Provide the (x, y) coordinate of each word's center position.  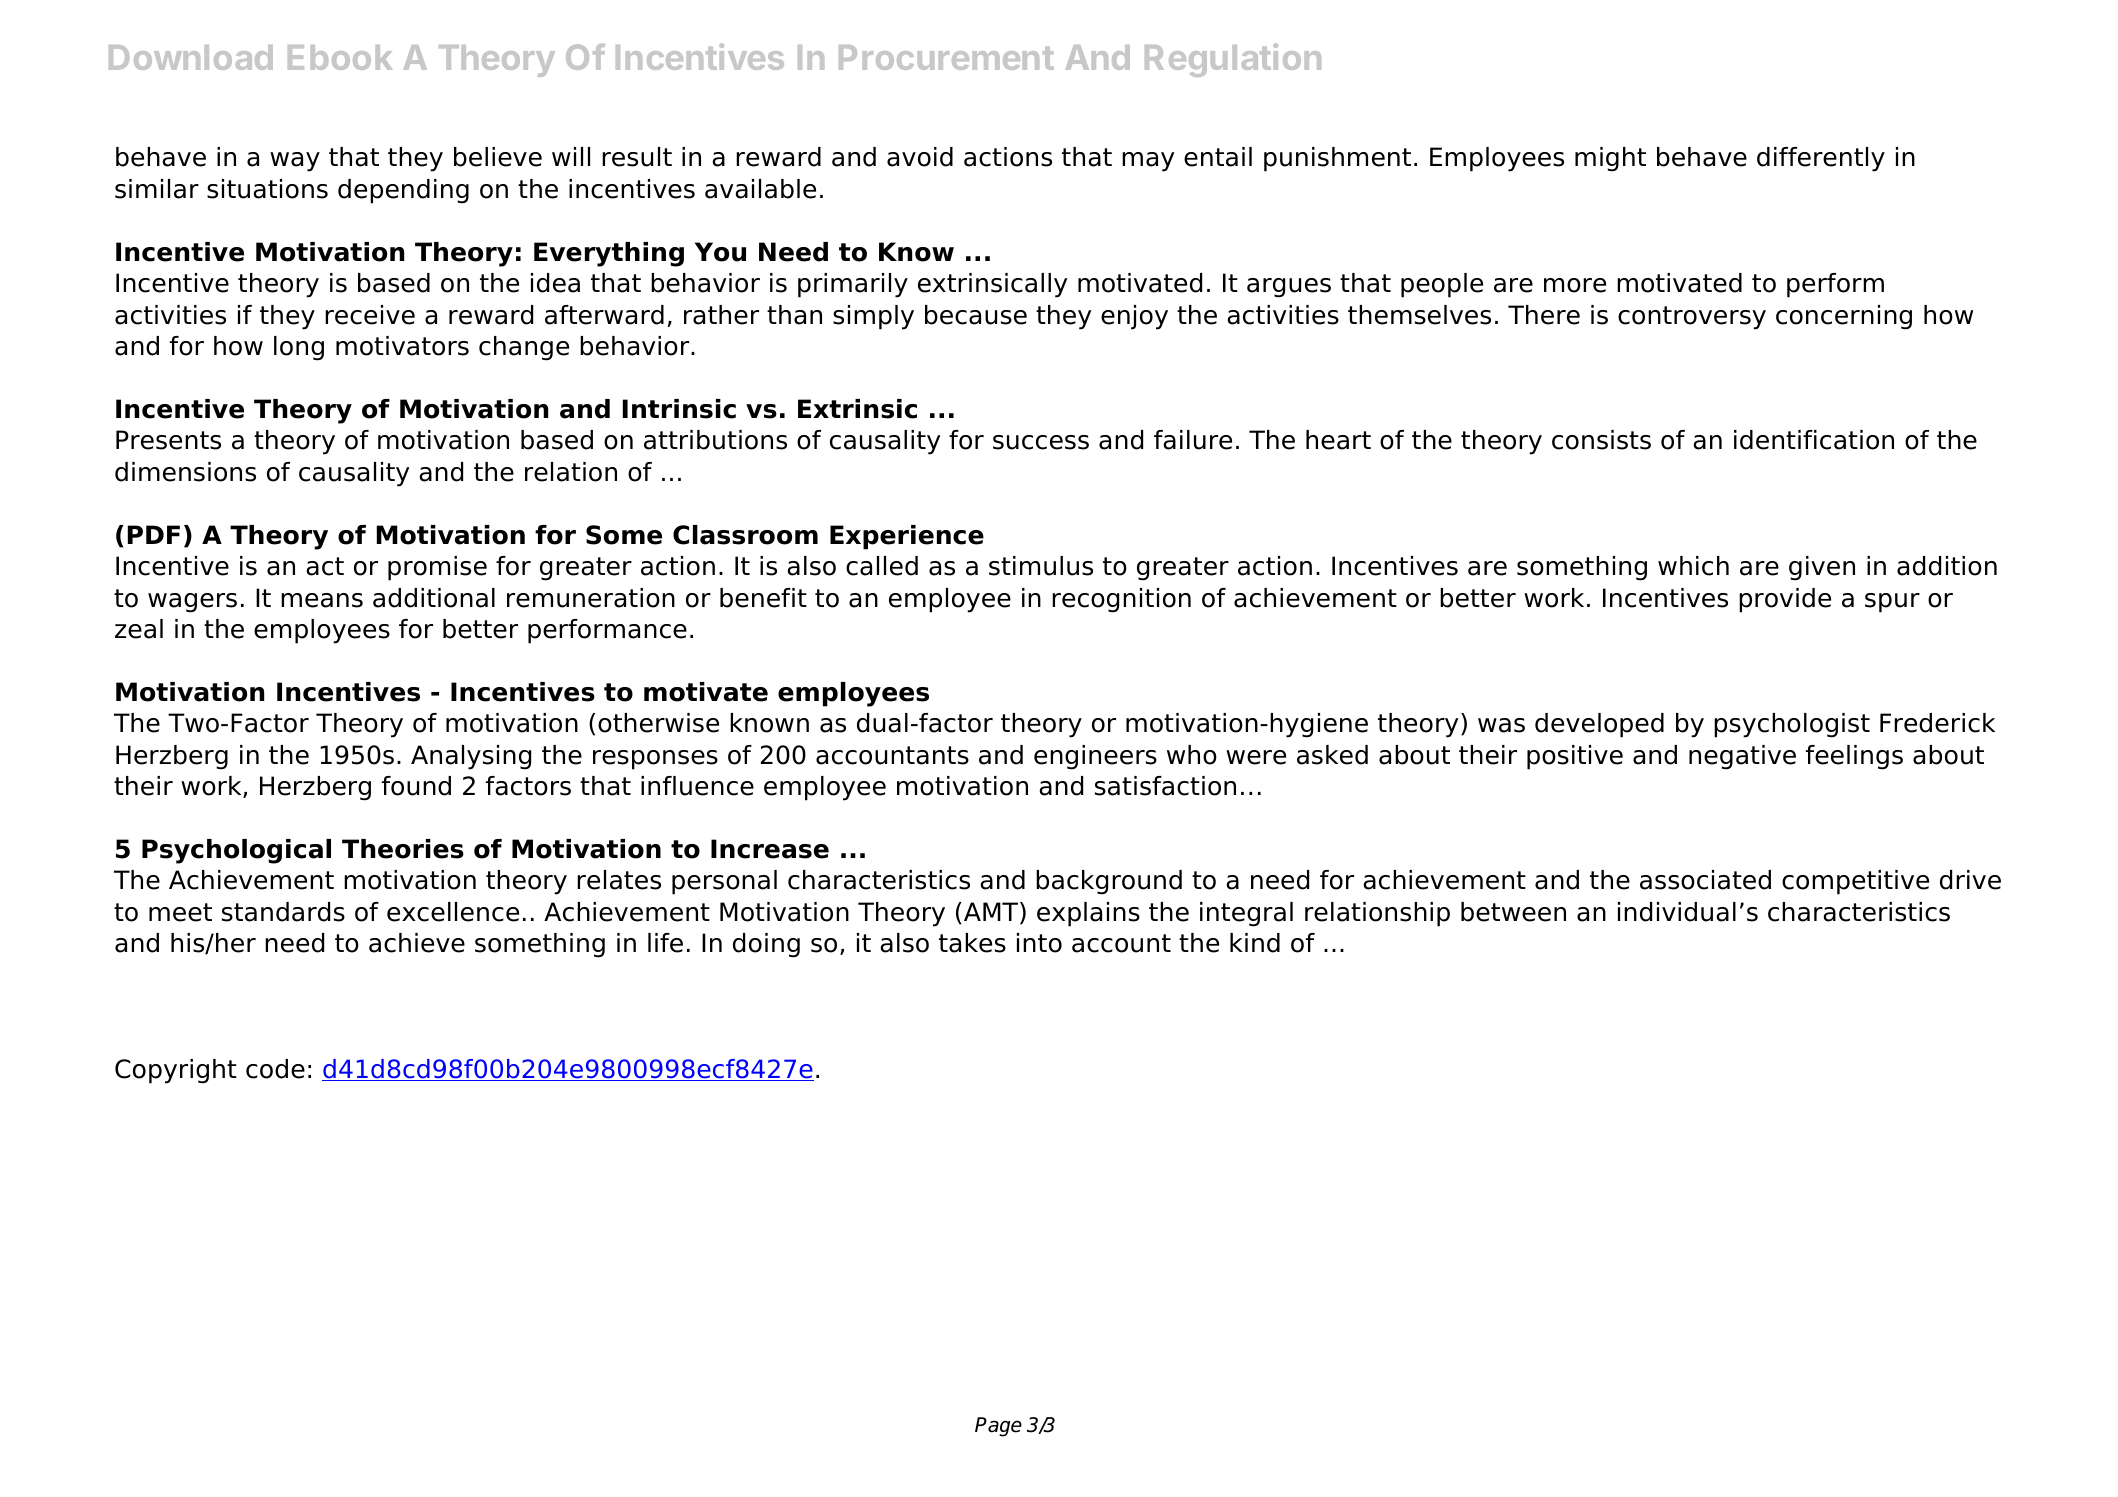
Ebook (340, 57)
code (275, 1069)
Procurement (946, 57)
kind (1255, 943)
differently (1821, 159)
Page (998, 1427)
